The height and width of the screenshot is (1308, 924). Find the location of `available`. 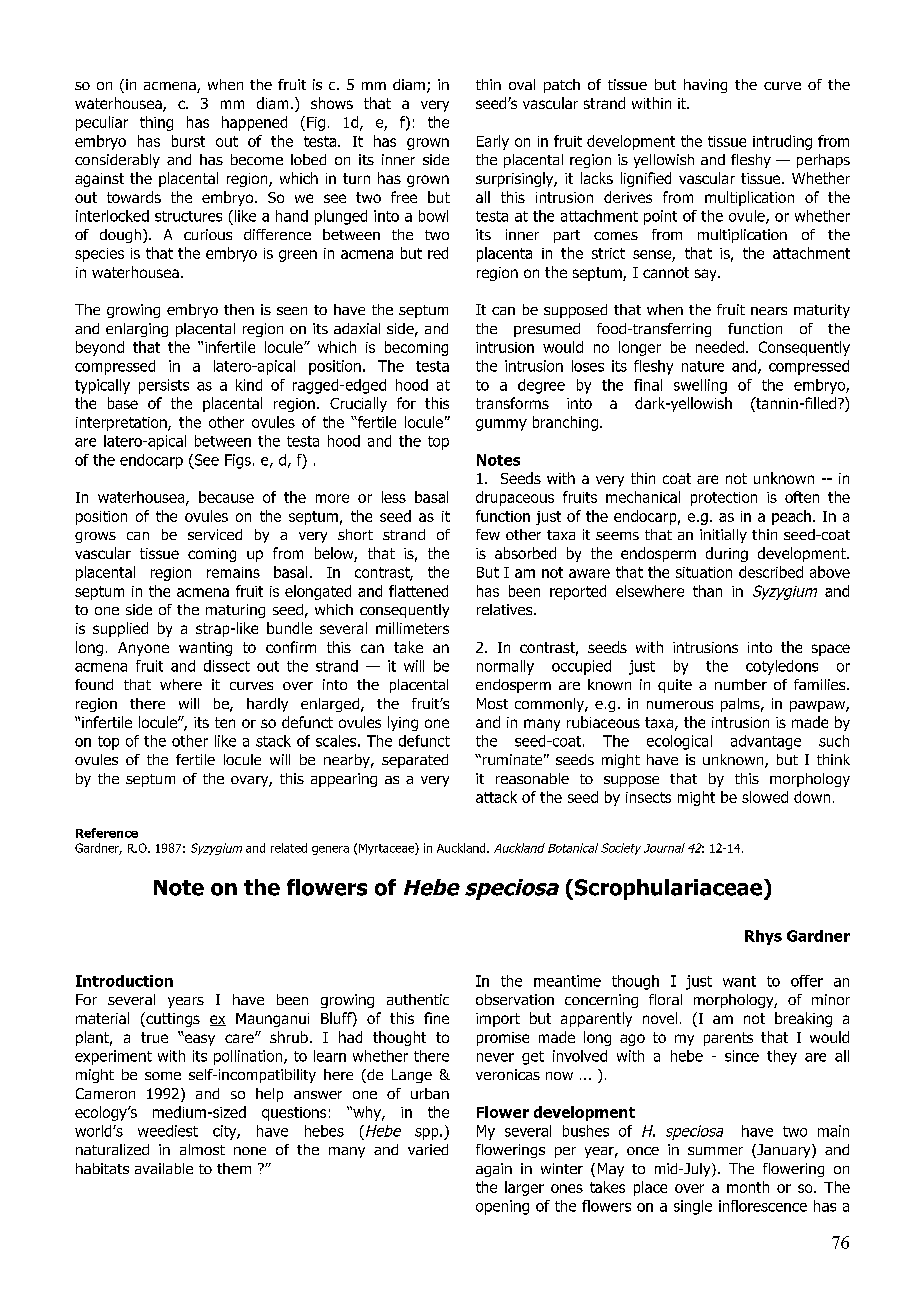

available is located at coordinates (164, 1168).
